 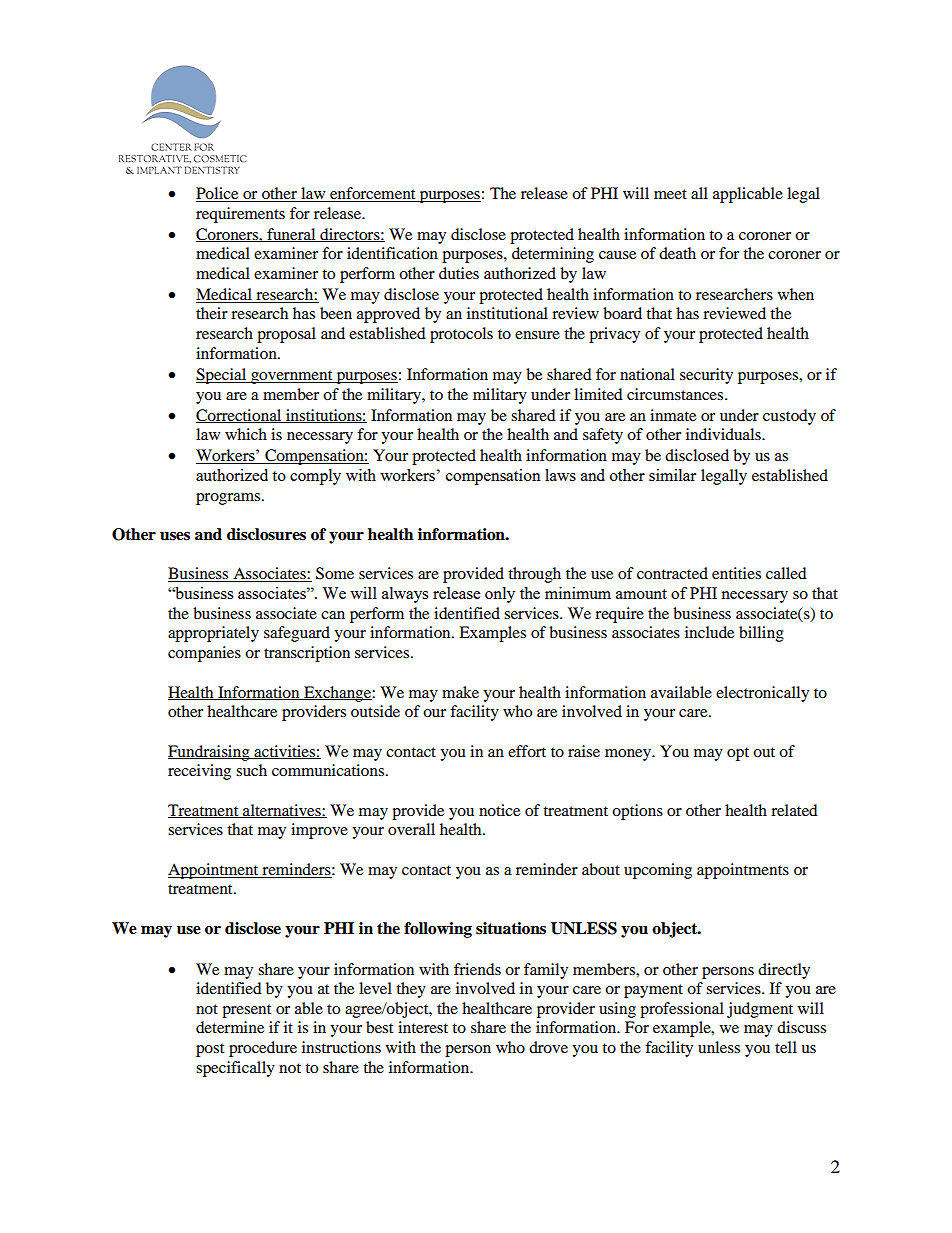 What do you see at coordinates (263, 1049) in the screenshot?
I see `procedure` at bounding box center [263, 1049].
